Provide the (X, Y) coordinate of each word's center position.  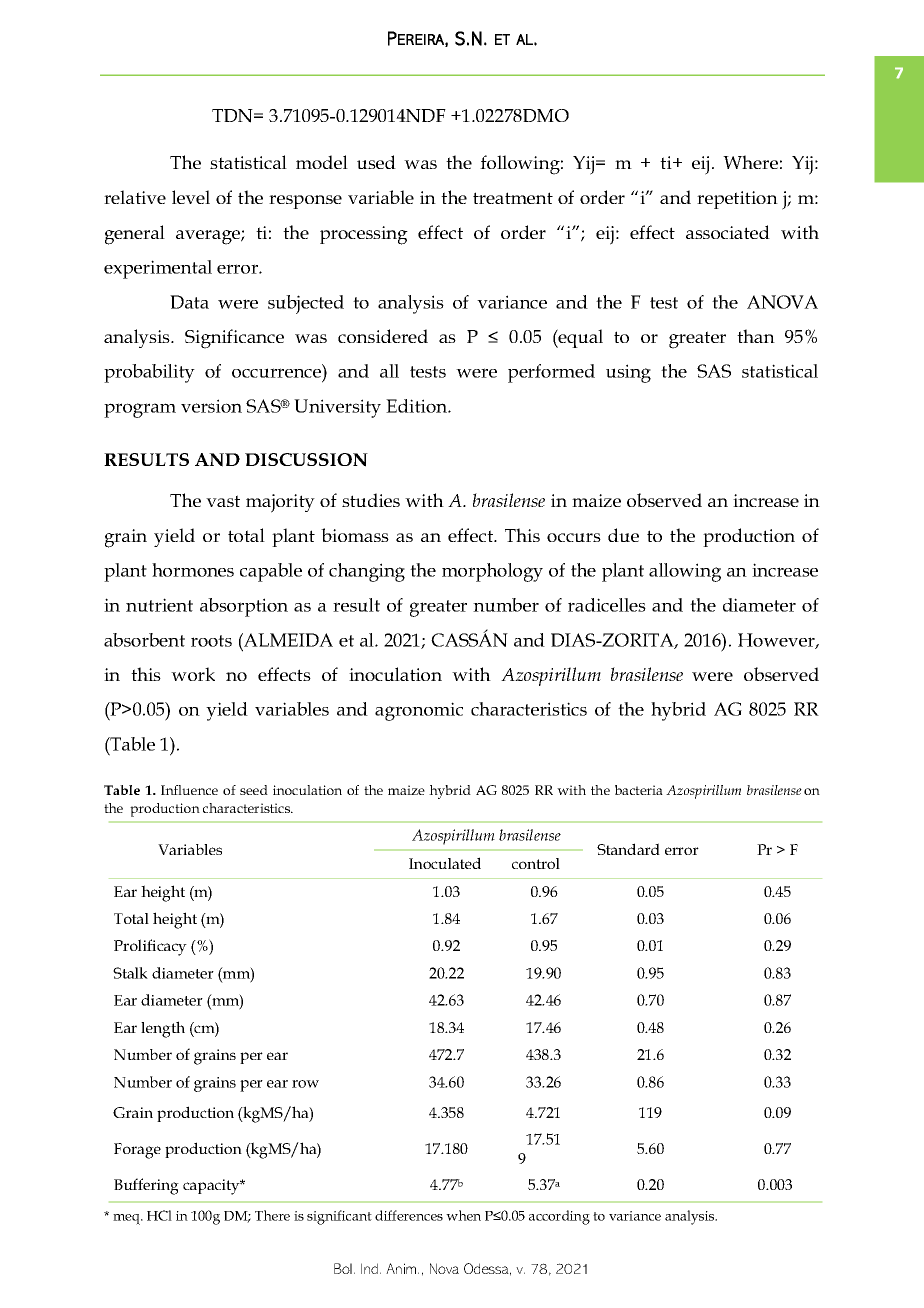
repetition (737, 200)
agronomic (419, 711)
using (628, 373)
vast (223, 501)
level (191, 197)
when (463, 1215)
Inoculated (445, 863)
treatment (513, 198)
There (272, 1215)
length (163, 1029)
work (193, 674)
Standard (628, 849)
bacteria (639, 790)
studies (371, 500)
